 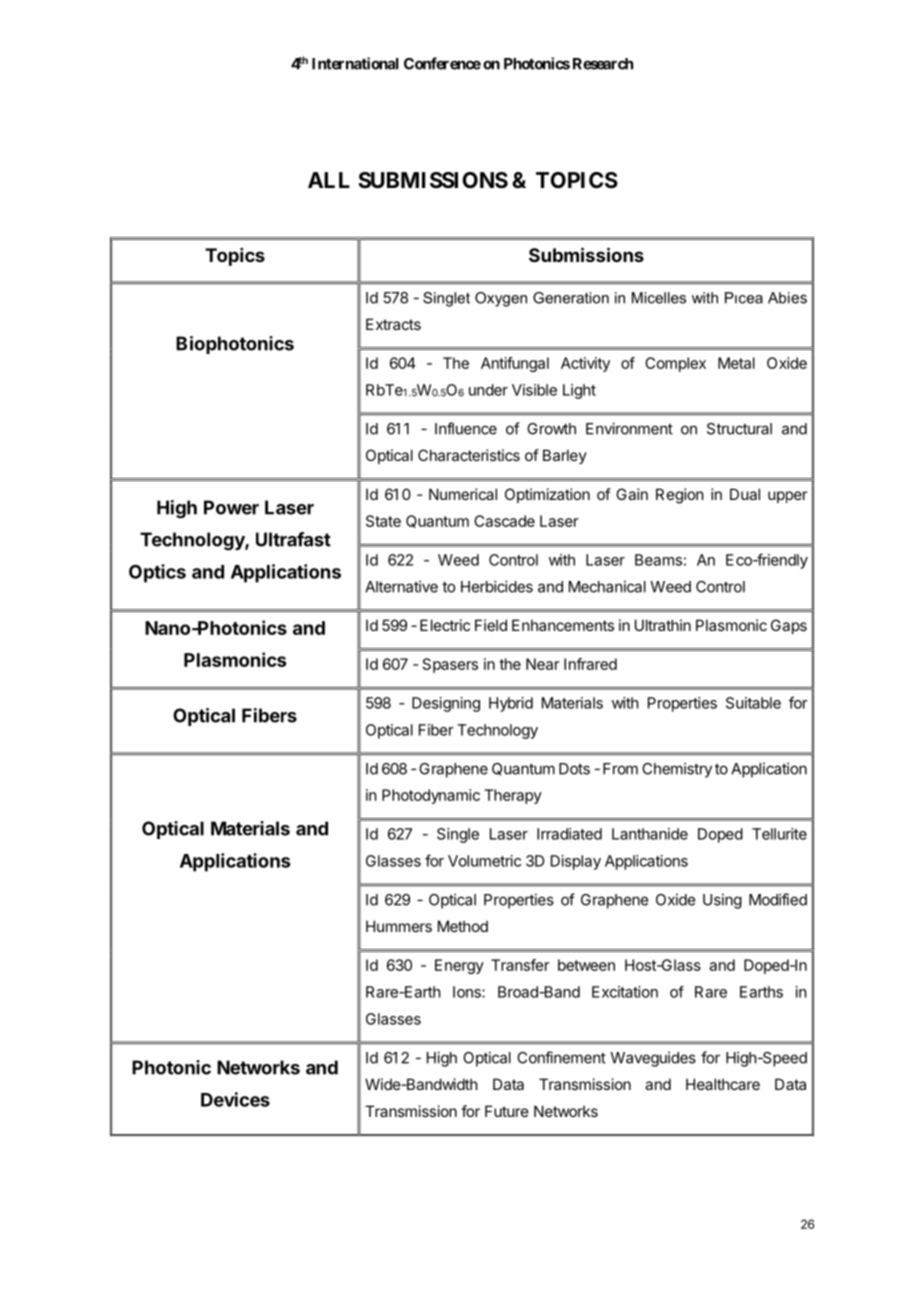 I want to click on Research, so click(x=603, y=64).
